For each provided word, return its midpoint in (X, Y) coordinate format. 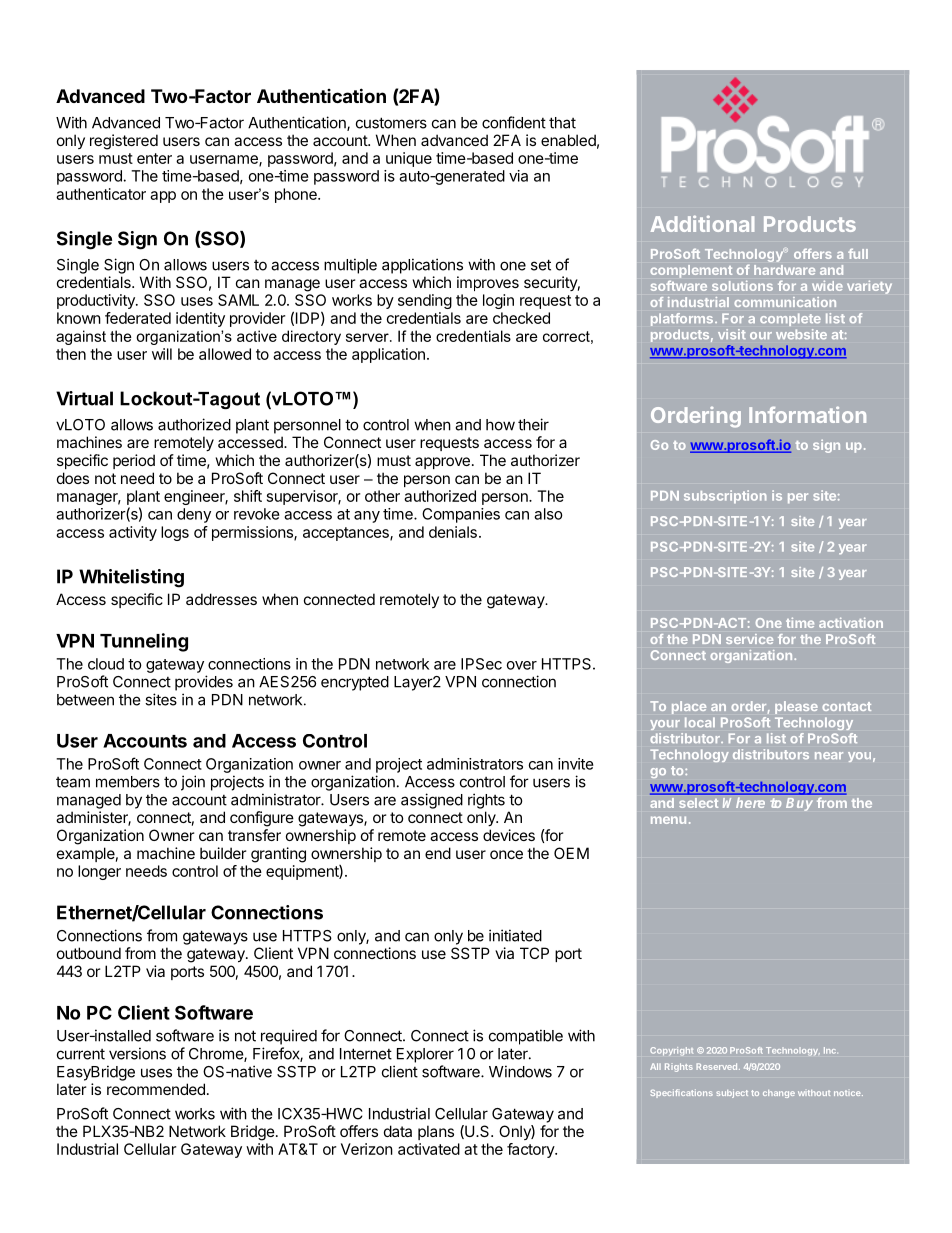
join (193, 783)
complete (790, 319)
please (796, 707)
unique (409, 159)
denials (453, 532)
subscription (725, 496)
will (162, 354)
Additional (702, 223)
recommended (156, 1089)
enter (154, 158)
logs (175, 533)
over (522, 665)
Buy (799, 804)
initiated (515, 935)
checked (521, 318)
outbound (89, 953)
